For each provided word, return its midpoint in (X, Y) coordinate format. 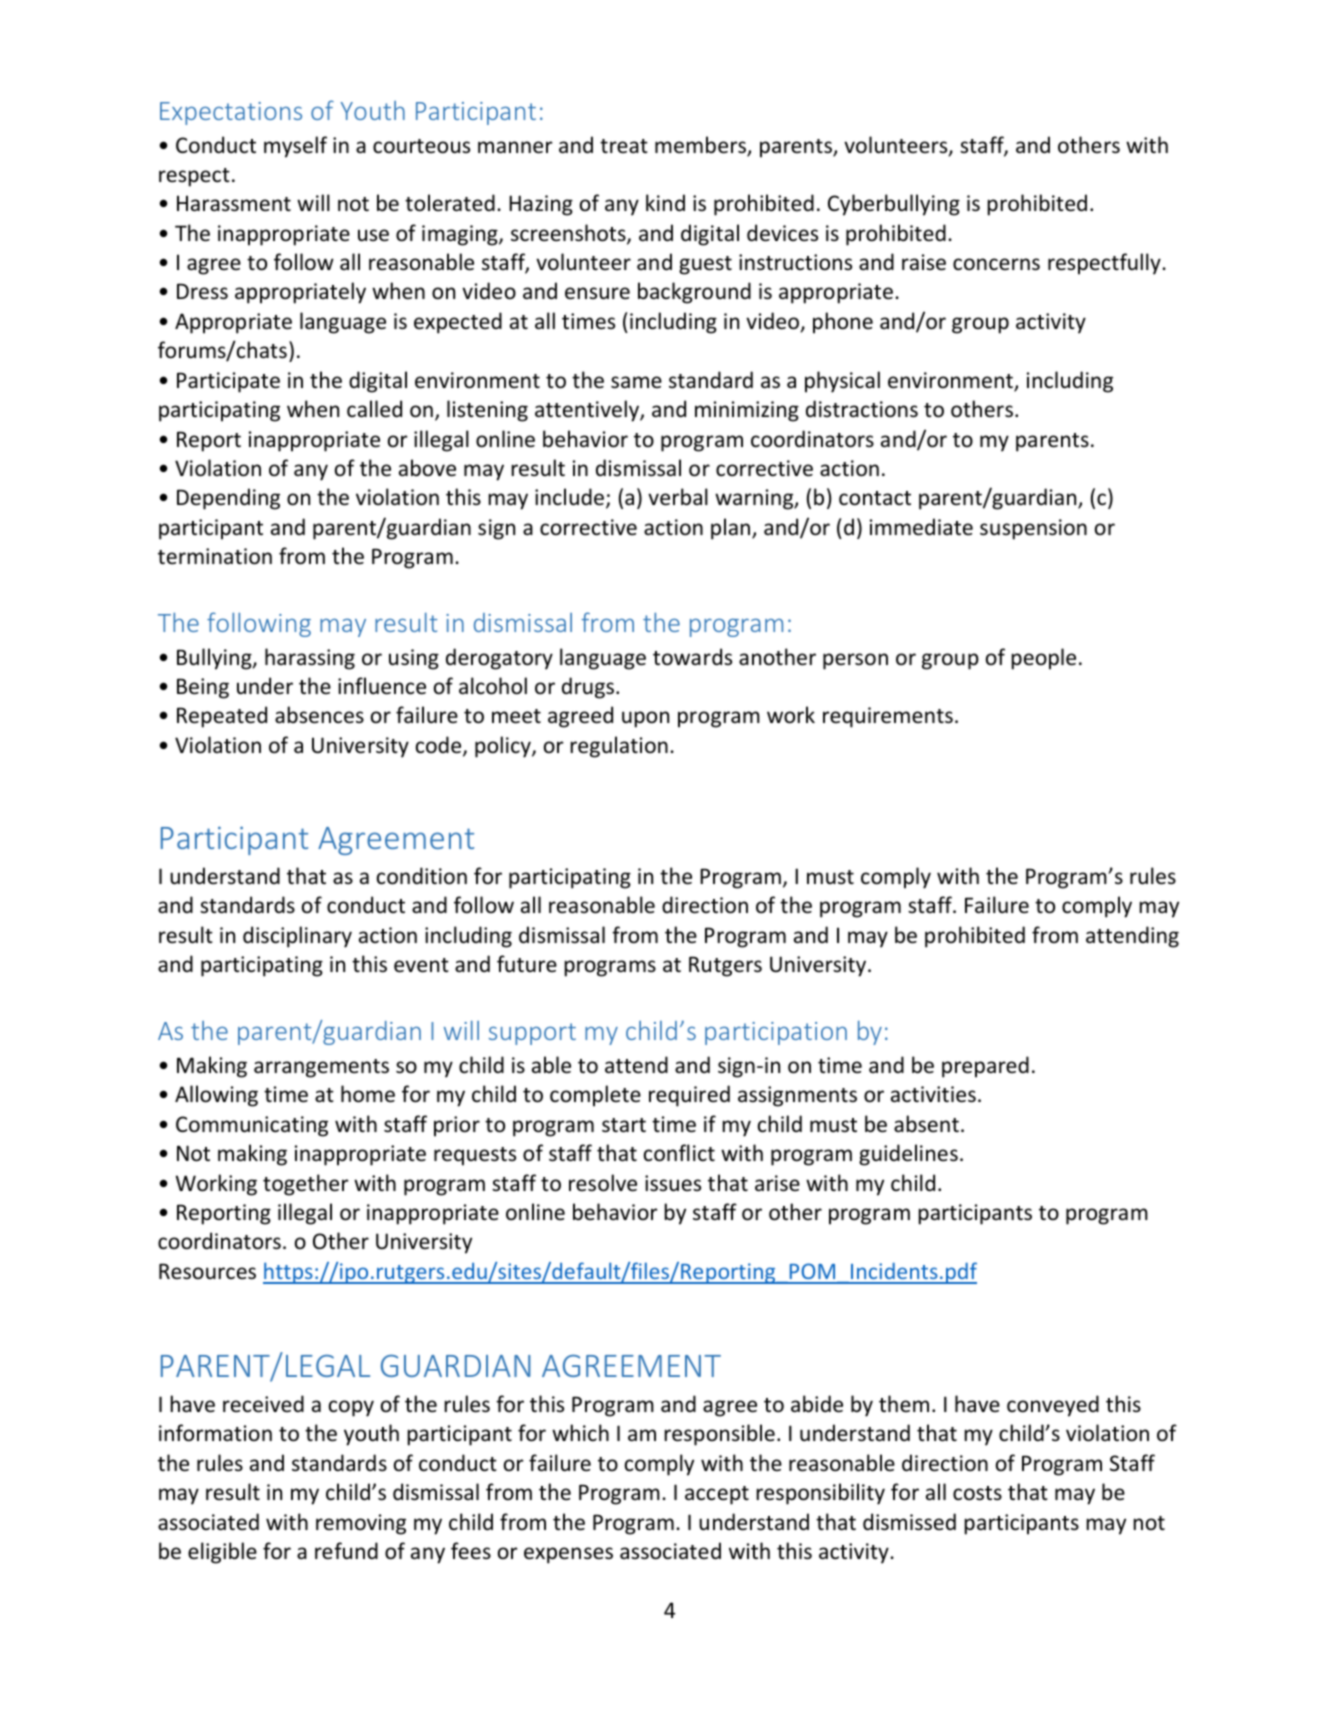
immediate (921, 527)
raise (924, 262)
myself (295, 147)
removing (361, 1524)
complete (595, 1096)
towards (692, 657)
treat (624, 146)
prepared (985, 1067)
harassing (310, 659)
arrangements (321, 1068)
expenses (568, 1555)
